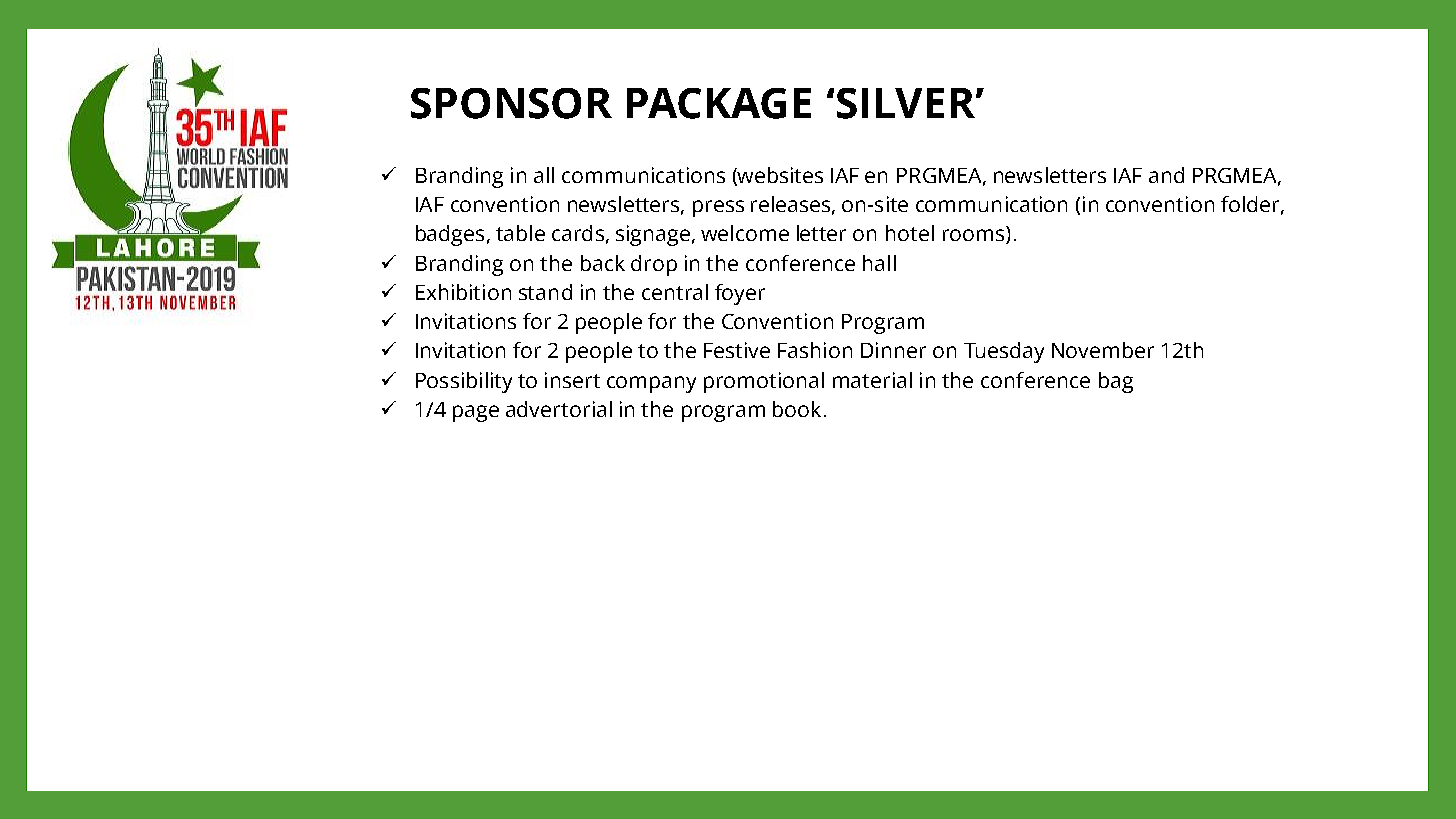 The image size is (1456, 819). Describe the element at coordinates (719, 103) in the image. I see `PACKAGE` at that location.
